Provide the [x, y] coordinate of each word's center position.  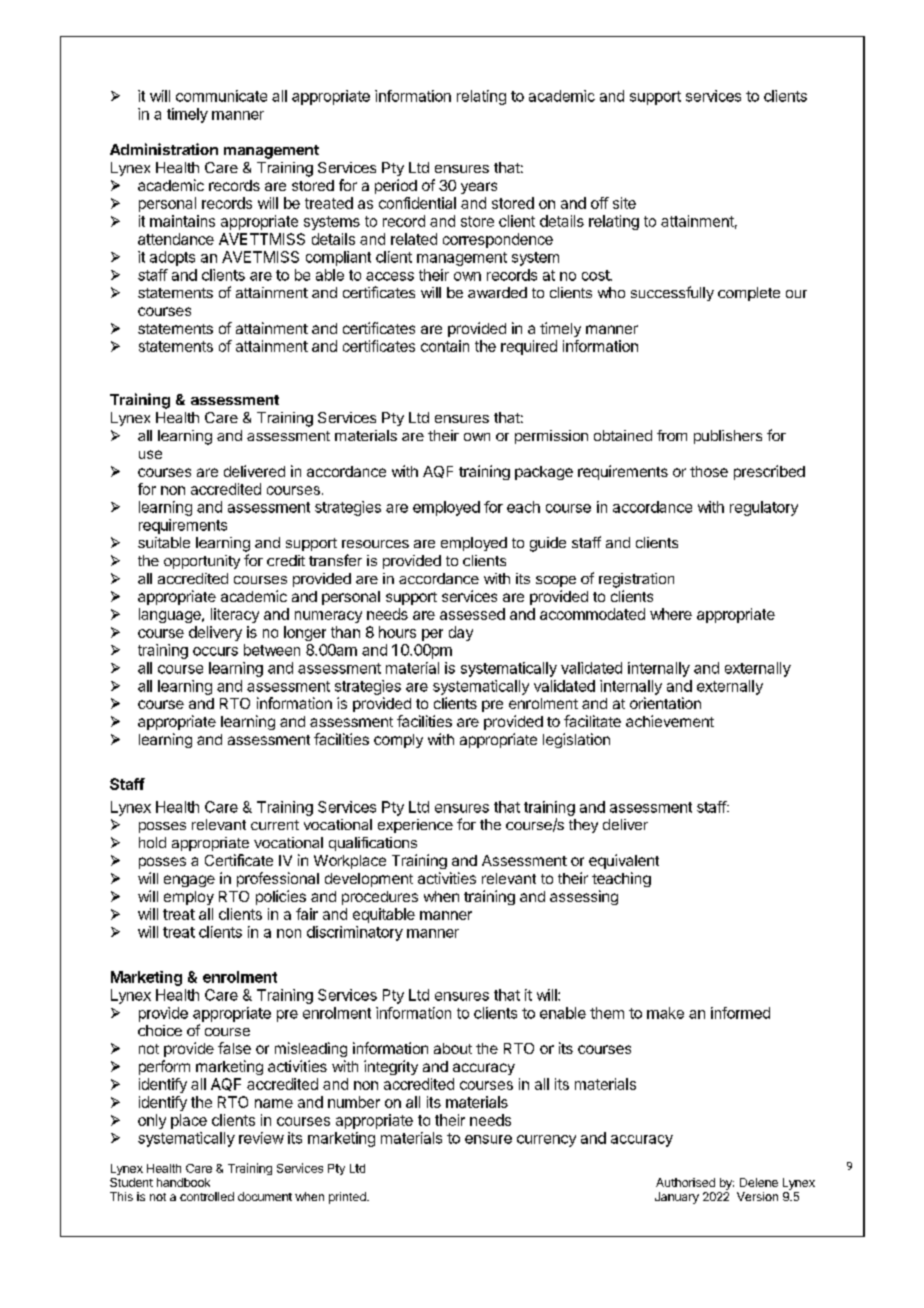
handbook [183, 1182]
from [672, 435]
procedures [380, 898]
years [479, 188]
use [150, 454]
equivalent [624, 861]
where [671, 614]
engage [189, 881]
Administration [164, 149]
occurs [215, 651]
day [461, 633]
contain [445, 346]
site [624, 203]
